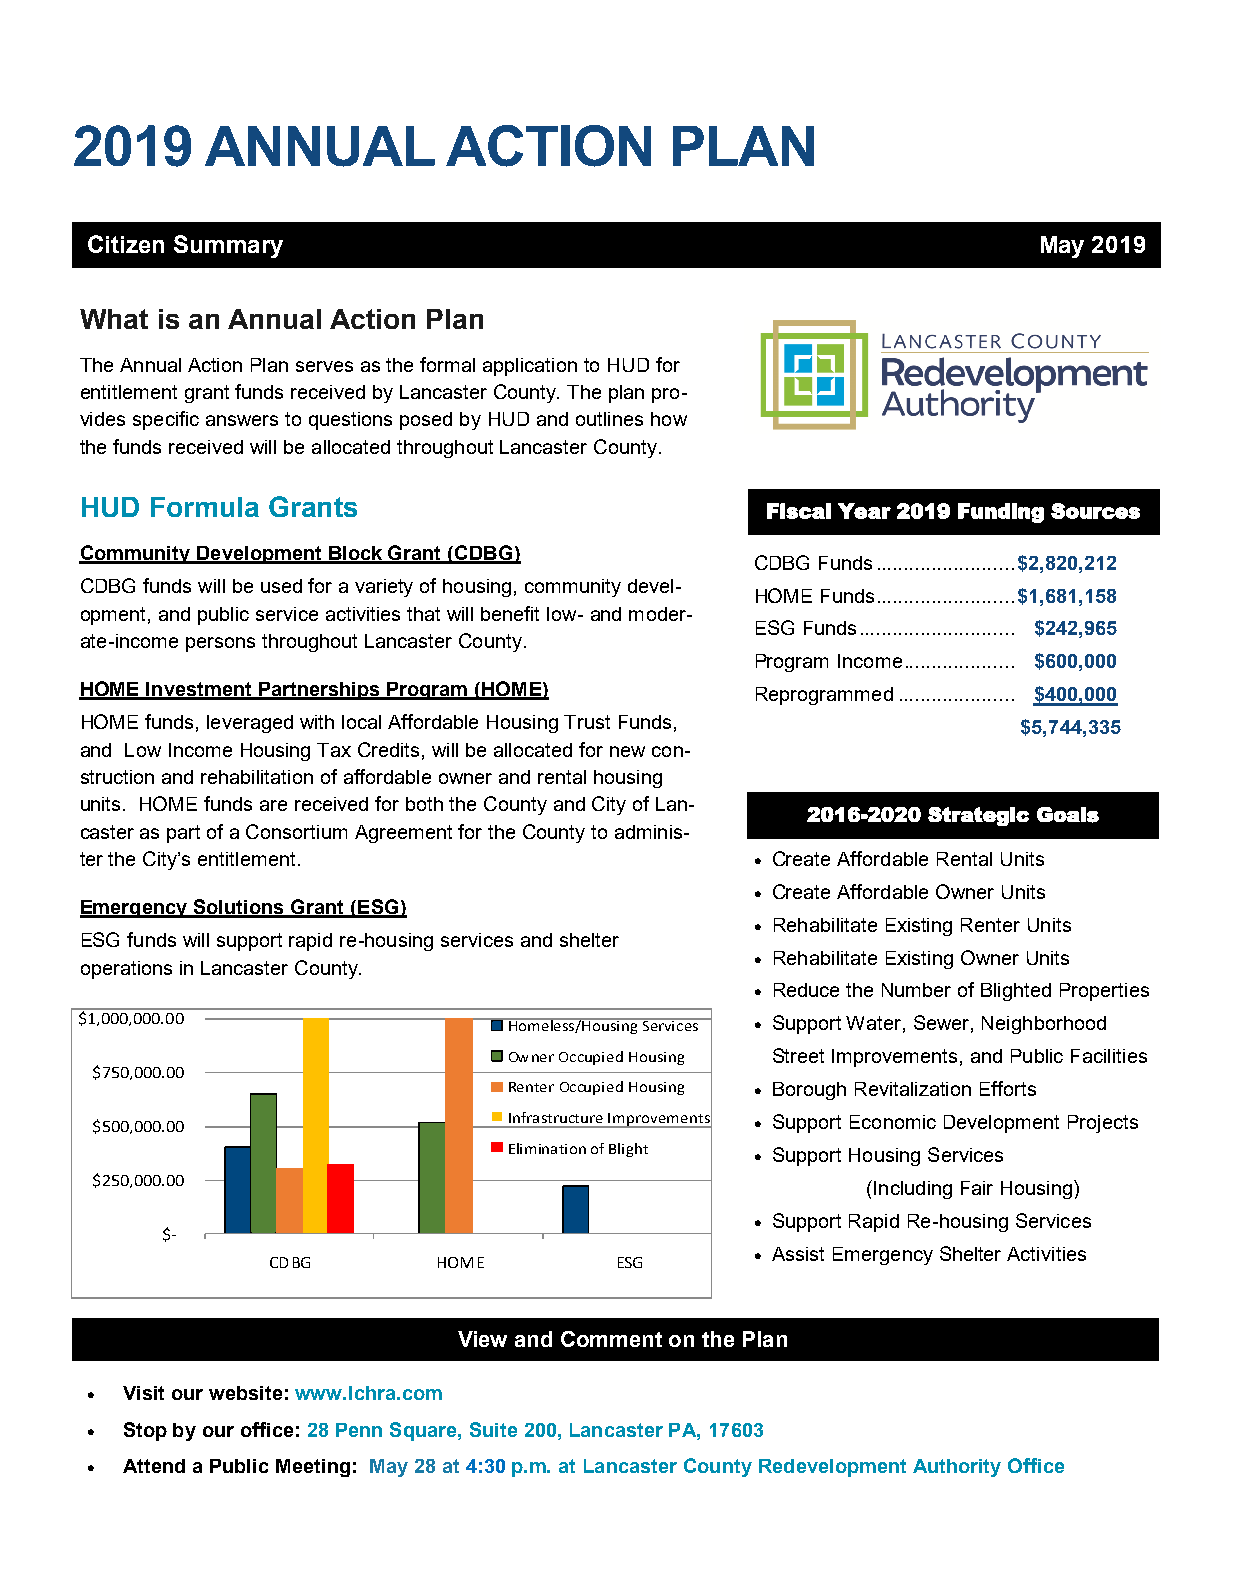 The image size is (1233, 1595). I want to click on Funding, so click(1001, 513).
